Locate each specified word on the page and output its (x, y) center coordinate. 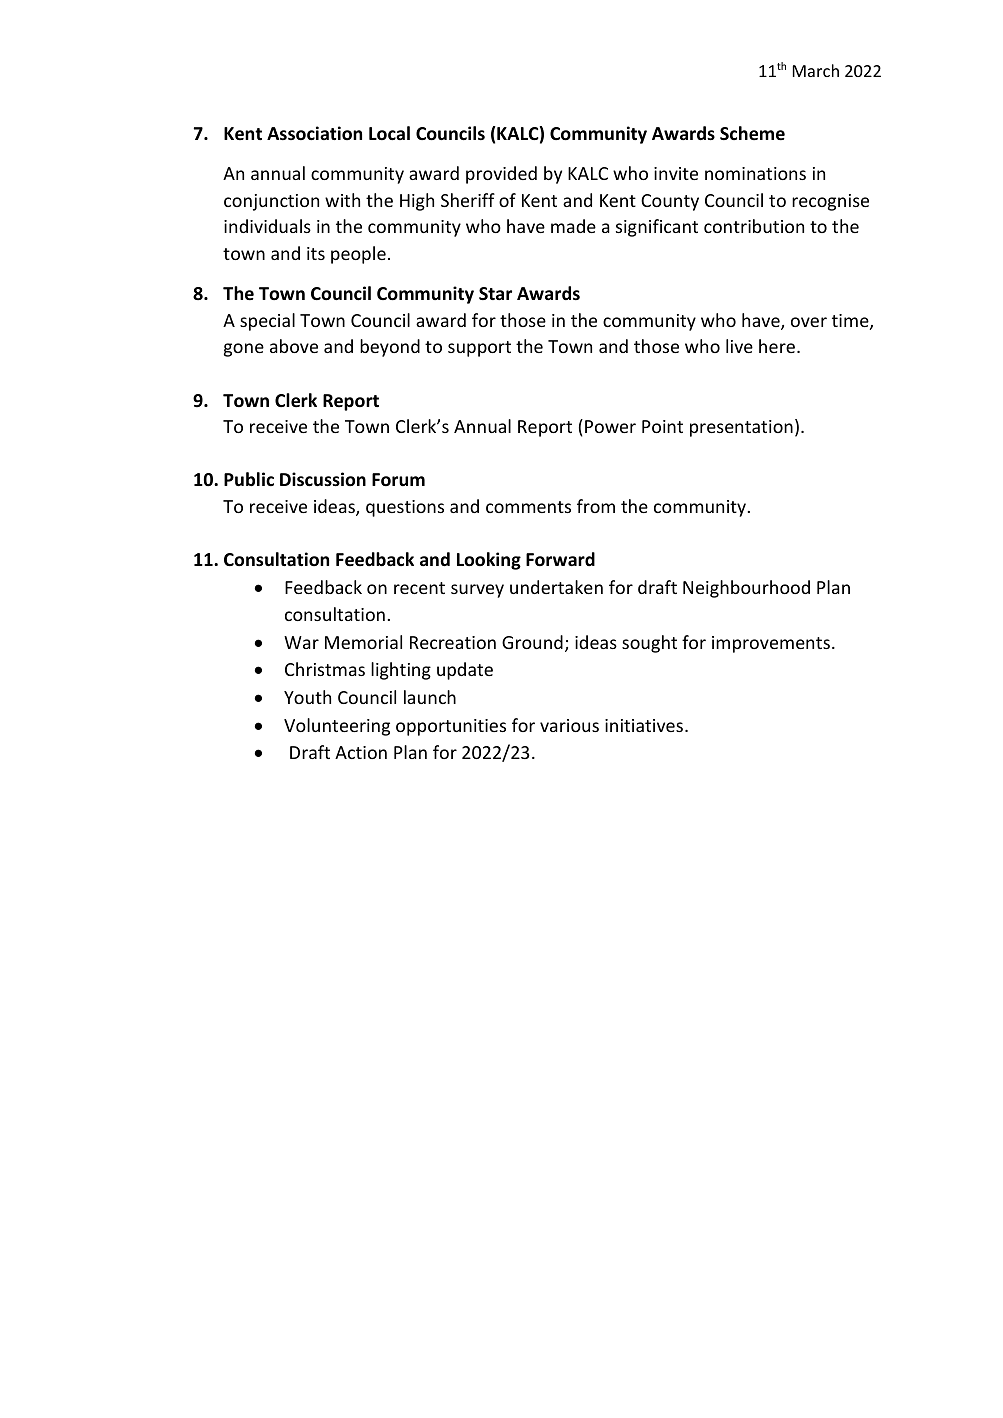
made (573, 226)
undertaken (556, 587)
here (777, 346)
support (479, 349)
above (294, 346)
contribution (754, 226)
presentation (741, 428)
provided (501, 175)
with (342, 200)
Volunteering (337, 727)
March (816, 70)
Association (314, 133)
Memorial (363, 642)
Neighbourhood (746, 589)
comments (528, 507)
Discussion (323, 479)
